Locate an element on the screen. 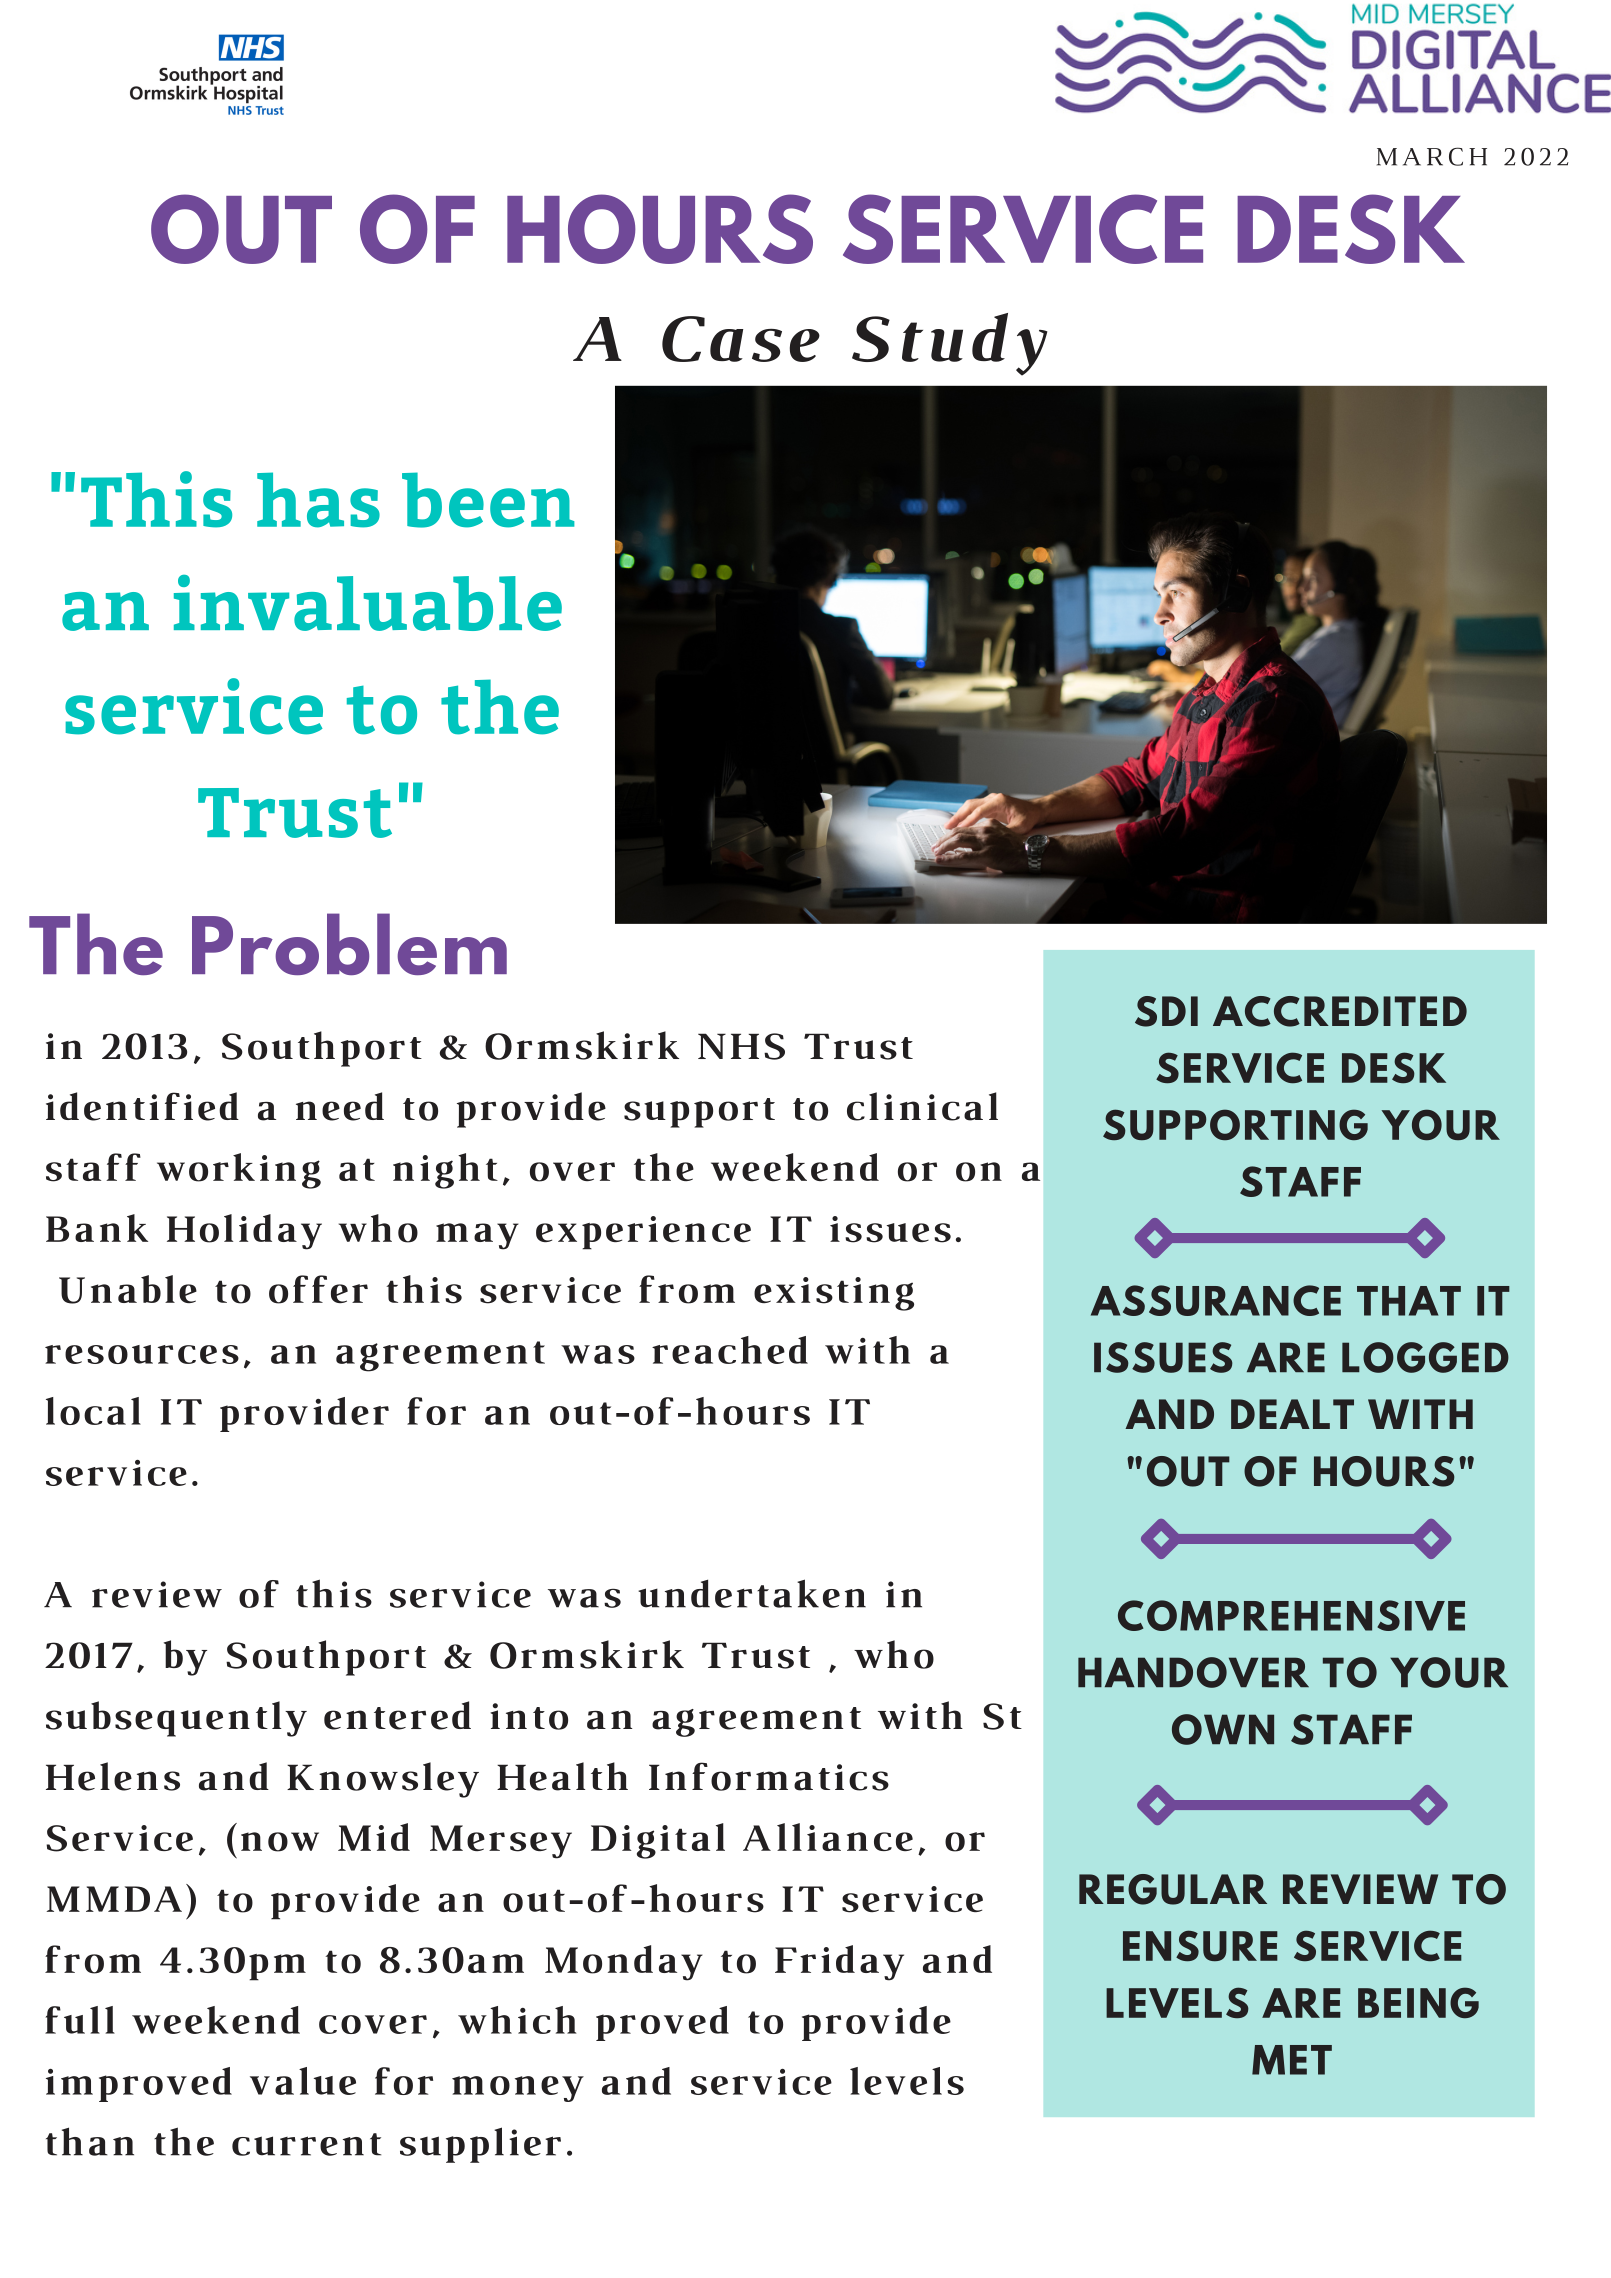 Image resolution: width=1611 pixels, height=2278 pixels. Study is located at coordinates (949, 344).
